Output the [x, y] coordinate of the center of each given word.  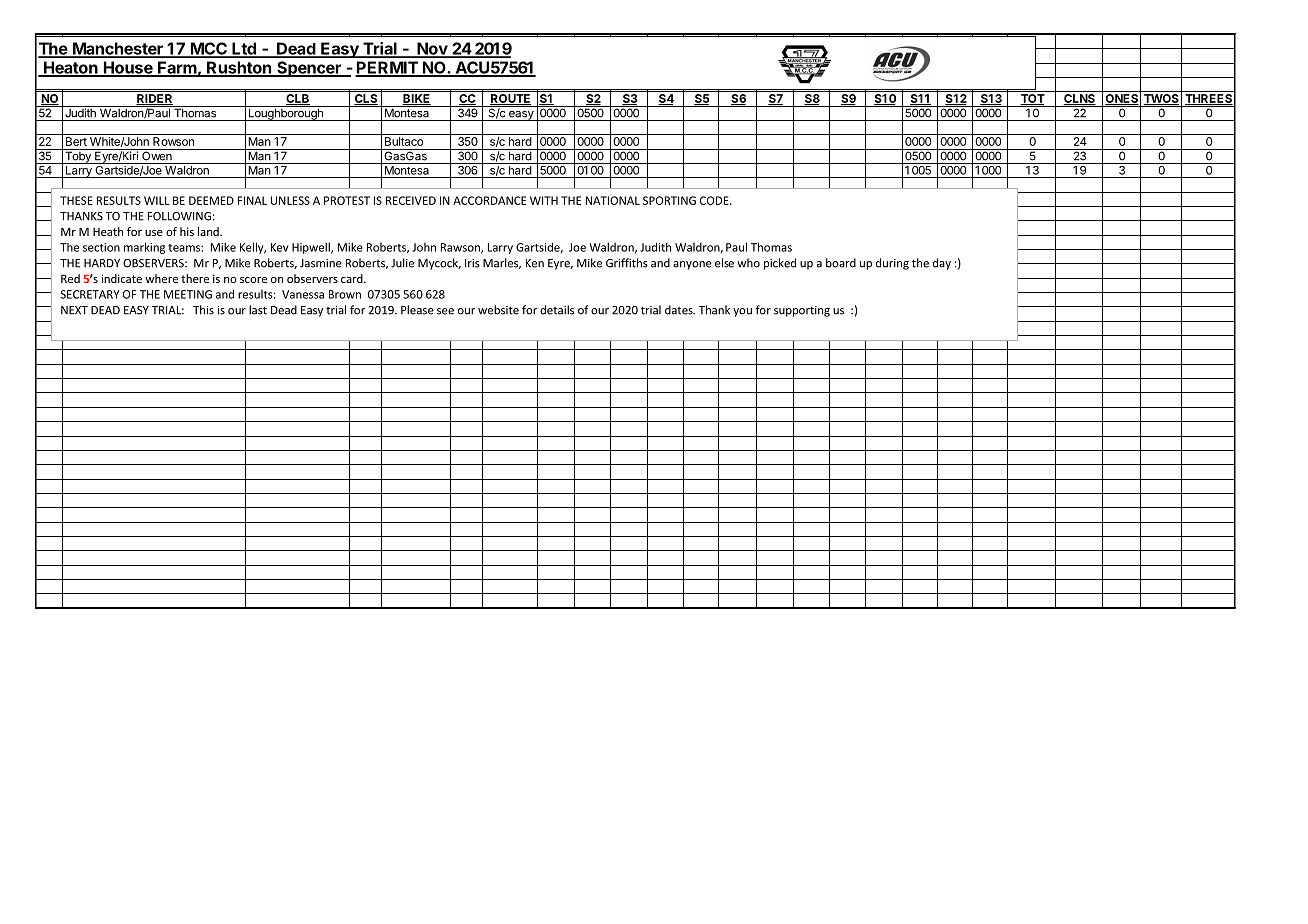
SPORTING [669, 200]
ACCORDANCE [489, 200]
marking [144, 248]
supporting [802, 311]
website [498, 310]
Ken [535, 263]
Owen [157, 155]
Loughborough [285, 113]
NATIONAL [613, 200]
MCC [208, 49]
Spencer [309, 69]
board [841, 263]
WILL [157, 200]
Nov [432, 49]
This [203, 310]
